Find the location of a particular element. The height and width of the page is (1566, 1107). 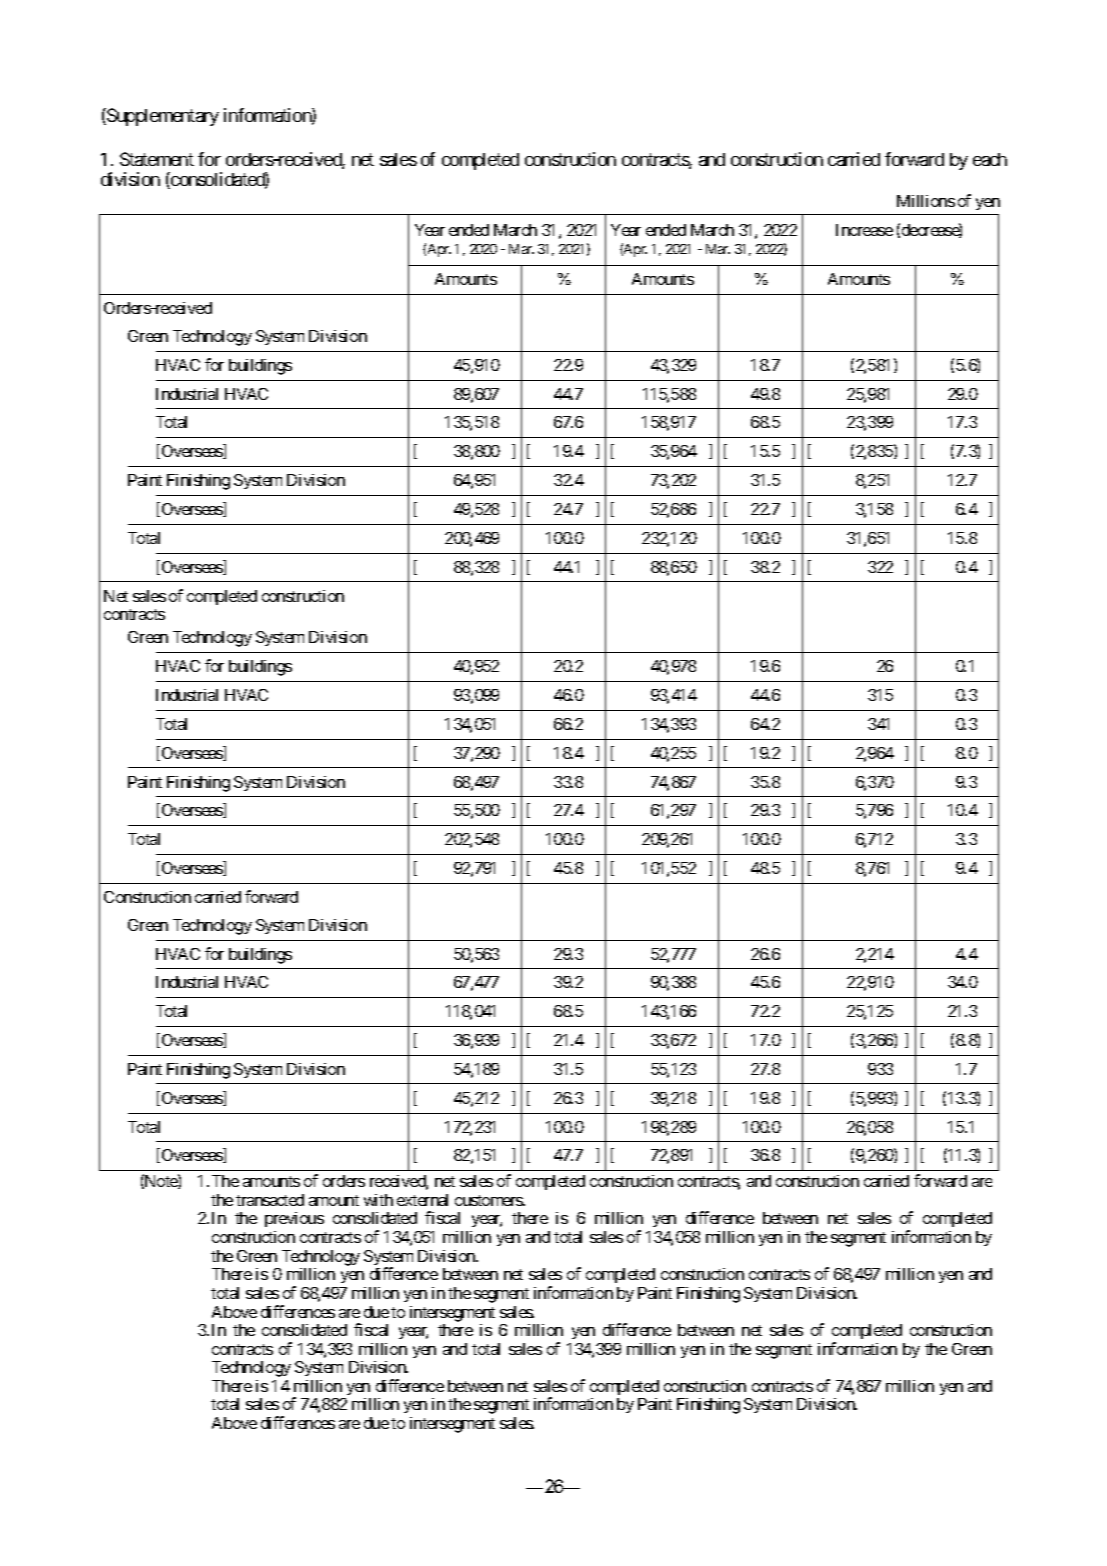

Supplementary is located at coordinates (162, 117).
